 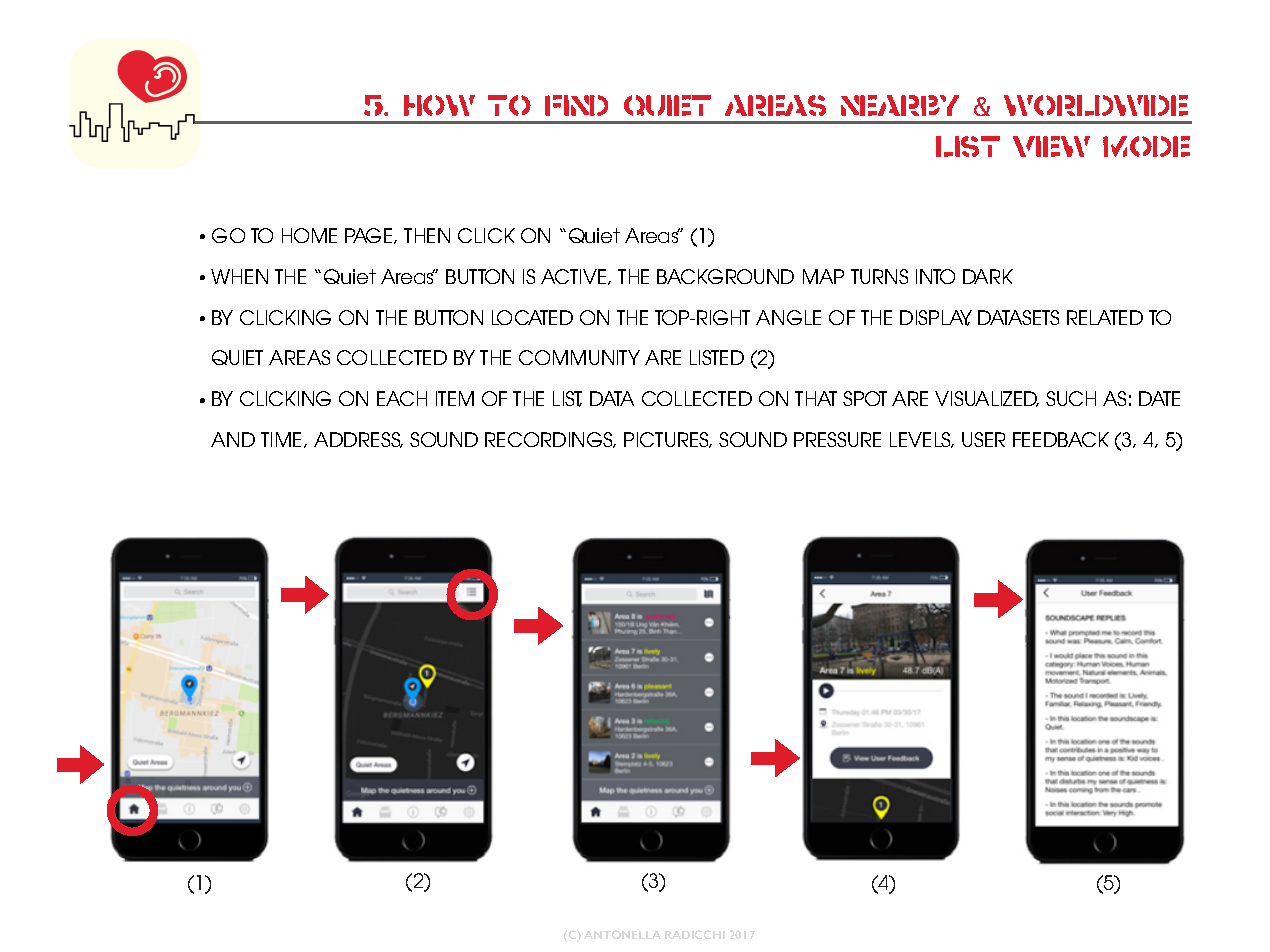 What do you see at coordinates (668, 440) in the screenshot?
I see `PICTURES` at bounding box center [668, 440].
